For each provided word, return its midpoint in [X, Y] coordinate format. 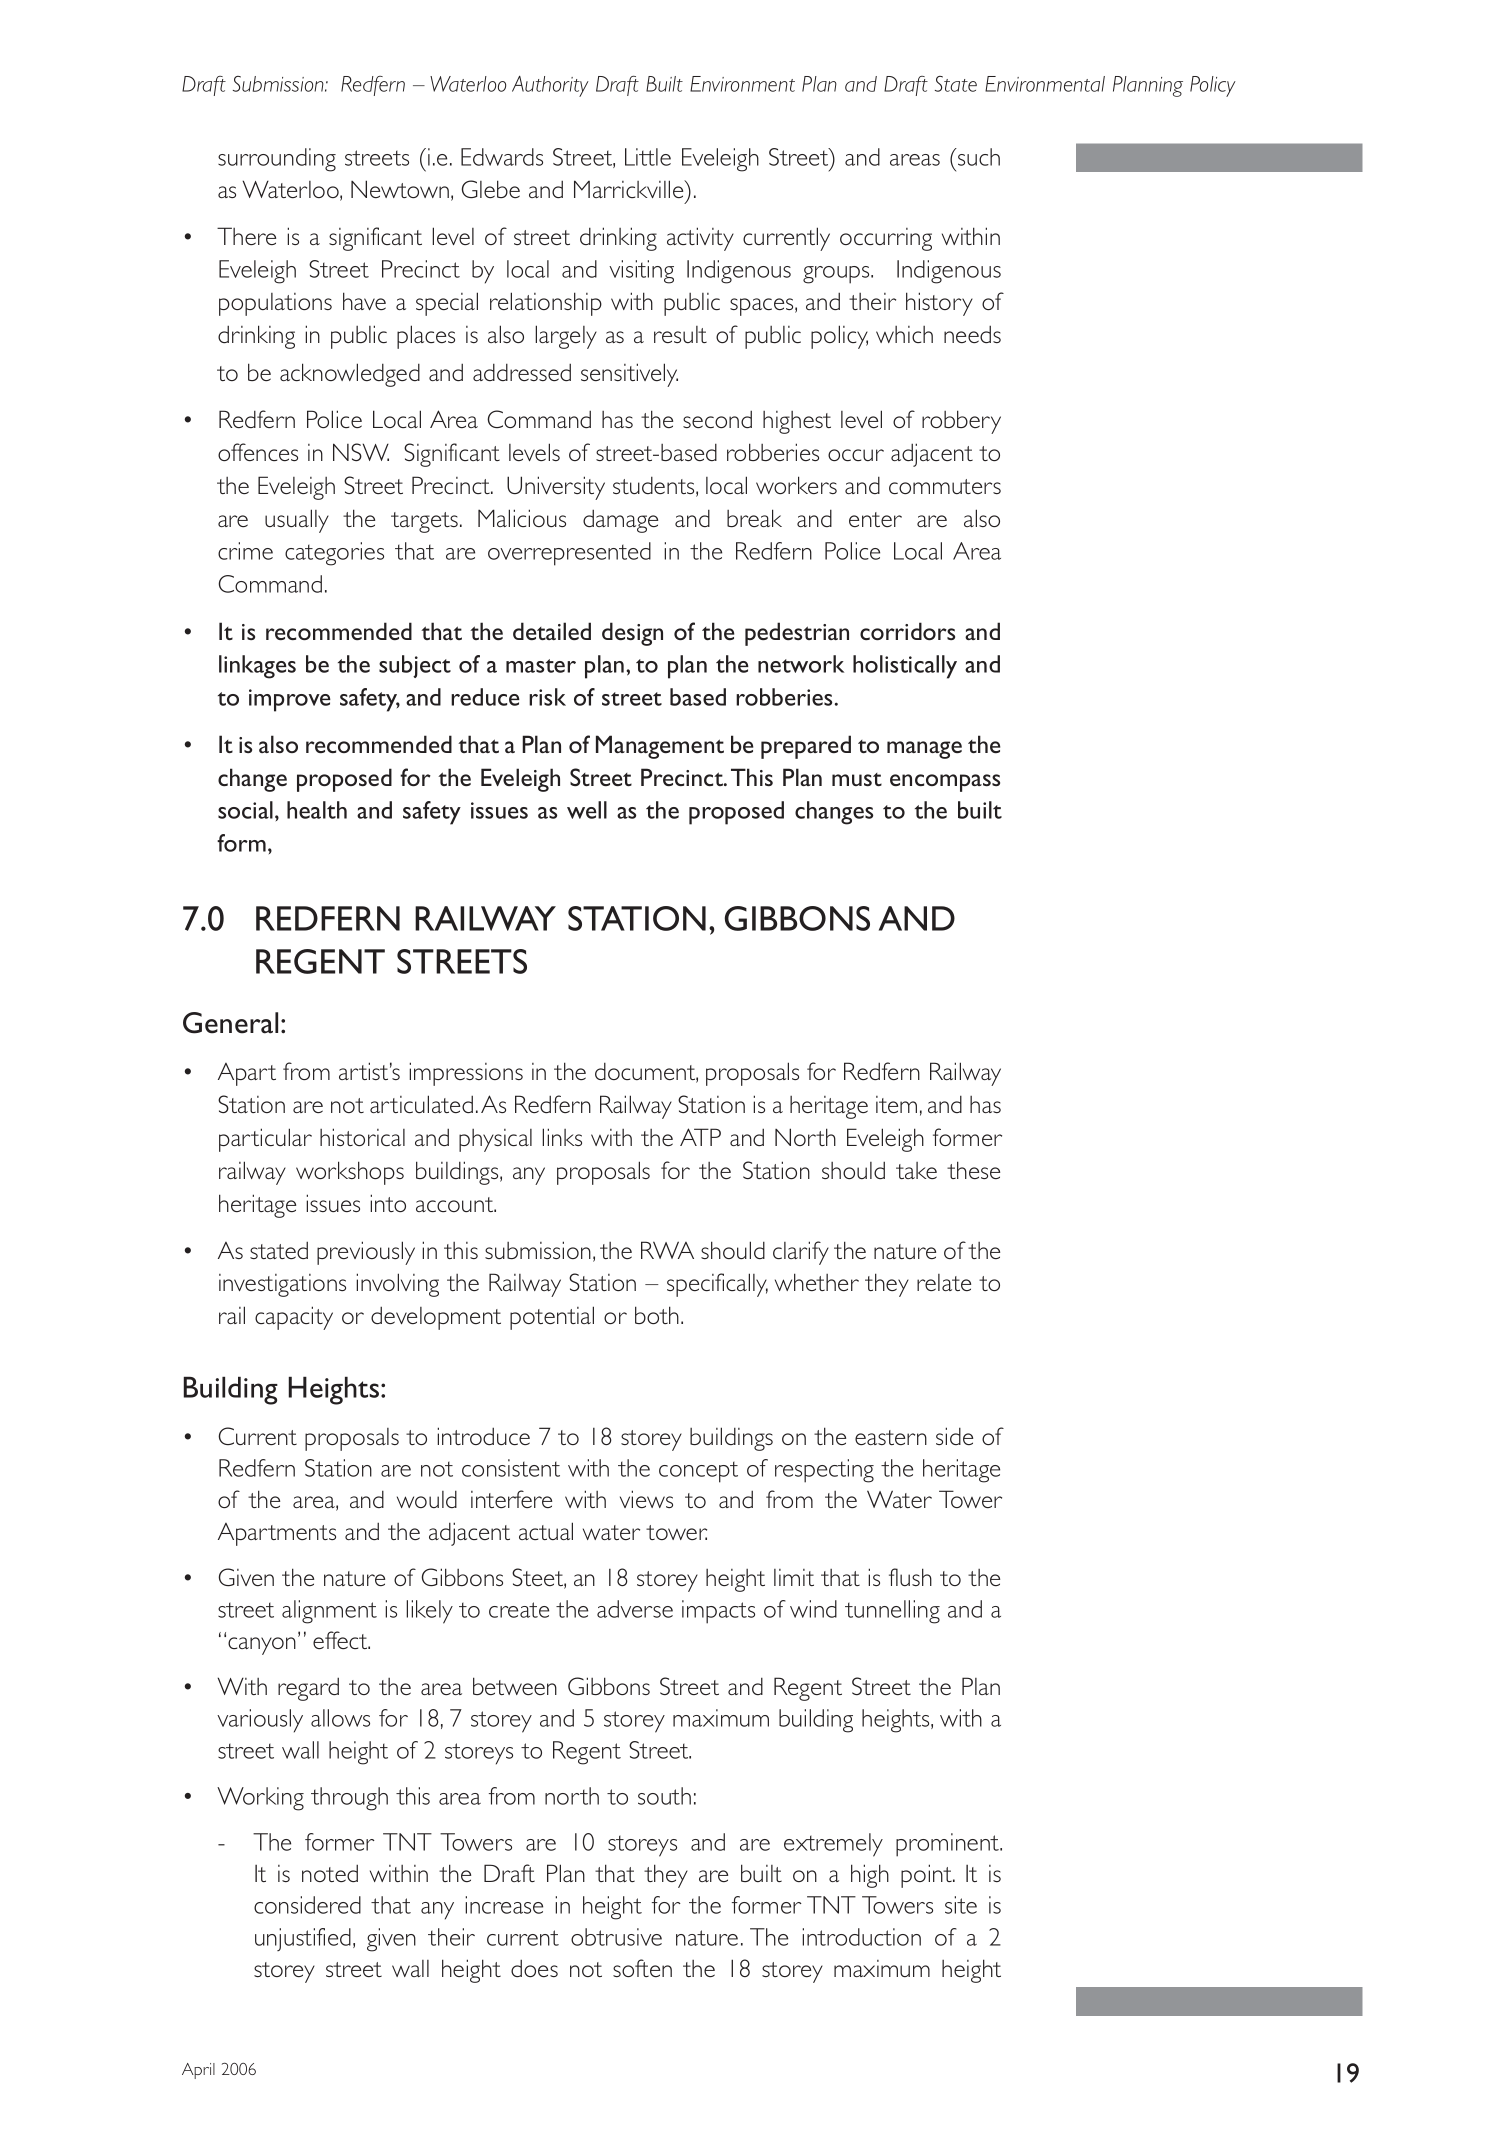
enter [875, 519]
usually [297, 521]
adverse [635, 1609]
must [857, 779]
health [317, 810]
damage [620, 521]
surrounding [277, 160]
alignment [329, 1612]
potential [552, 1318]
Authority [550, 86]
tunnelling [892, 1612]
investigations [282, 1285]
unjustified [303, 1939]
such [978, 157]
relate [944, 1282]
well [587, 810]
